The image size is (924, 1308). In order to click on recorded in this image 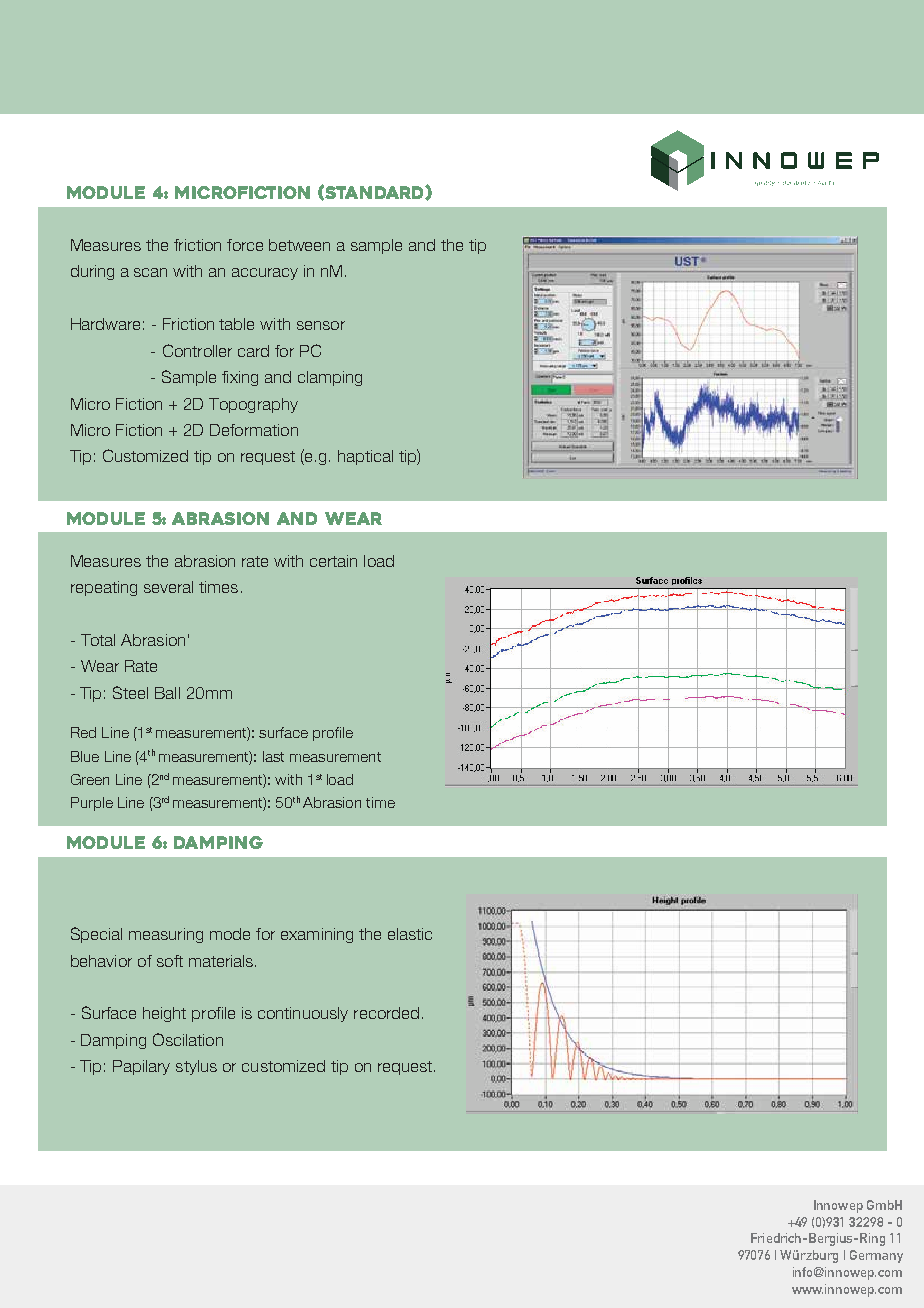, I will do `click(386, 1013)`.
